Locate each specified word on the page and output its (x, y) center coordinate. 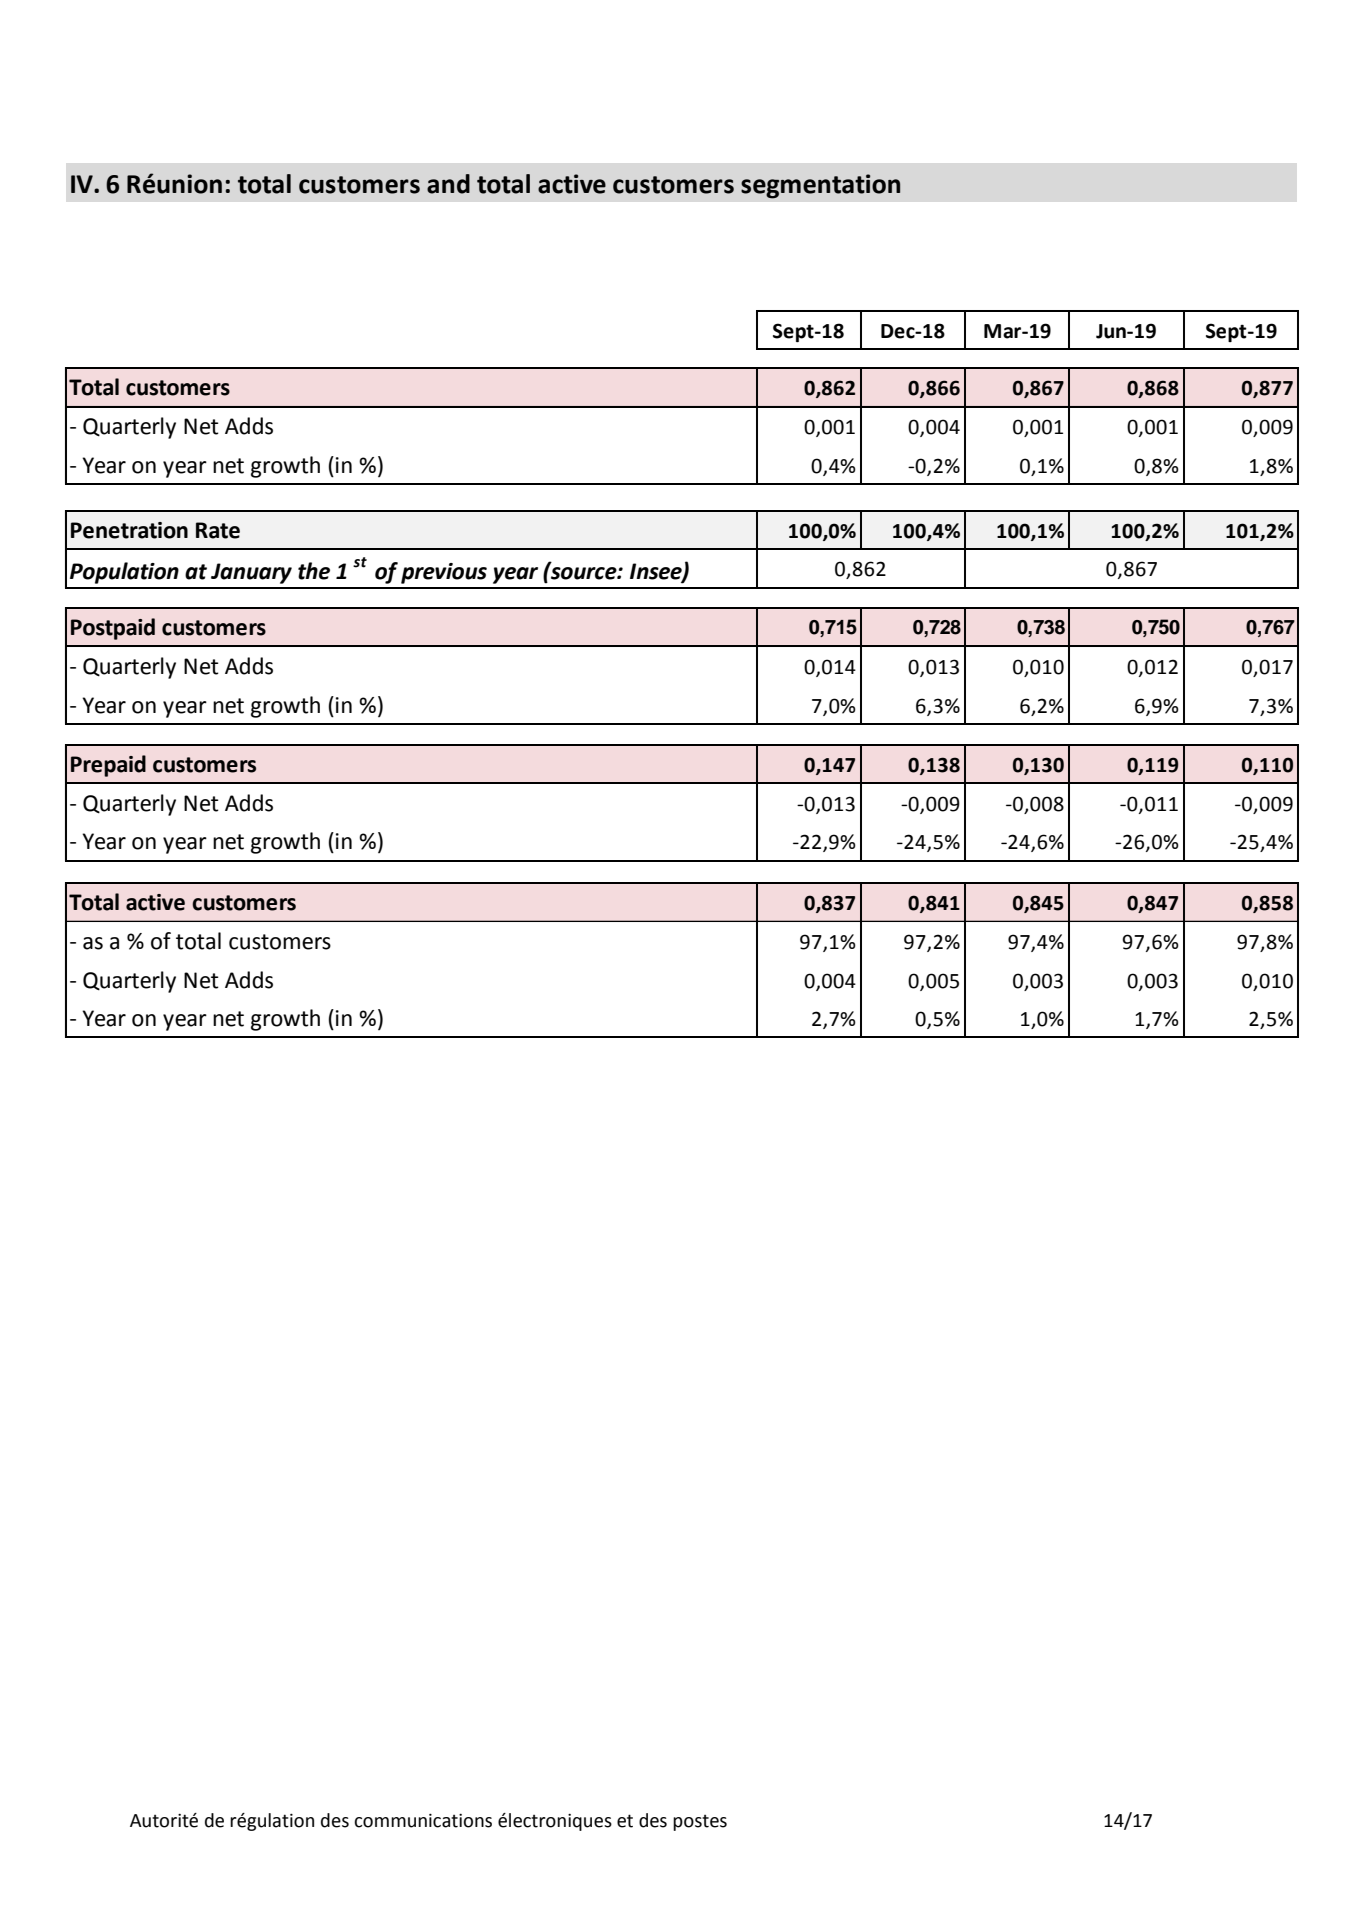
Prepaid (108, 766)
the (314, 571)
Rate (218, 530)
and (448, 184)
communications (423, 1820)
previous (444, 573)
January (251, 573)
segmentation (820, 186)
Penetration (129, 530)
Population (124, 573)
